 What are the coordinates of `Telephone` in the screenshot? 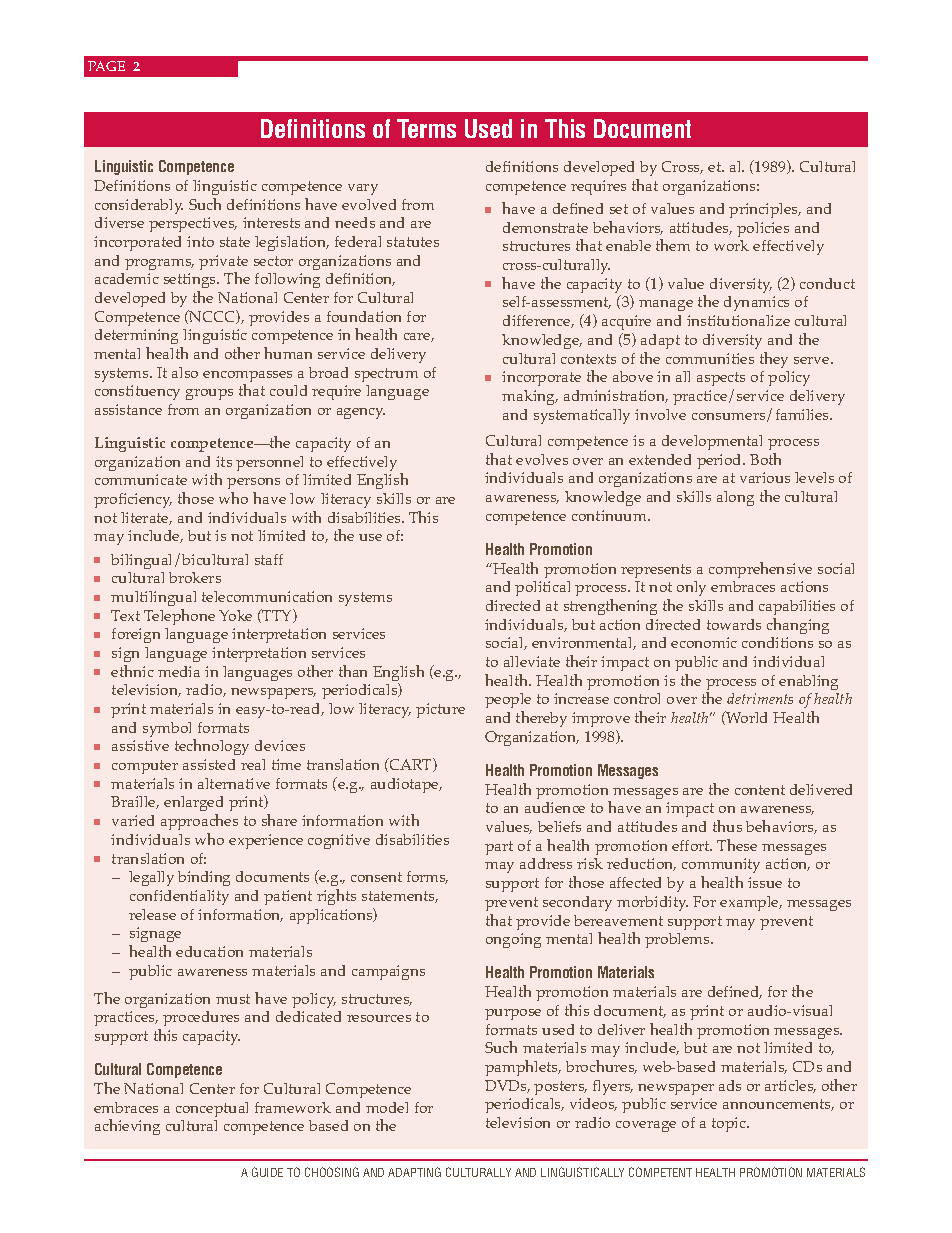 It's located at (179, 617).
